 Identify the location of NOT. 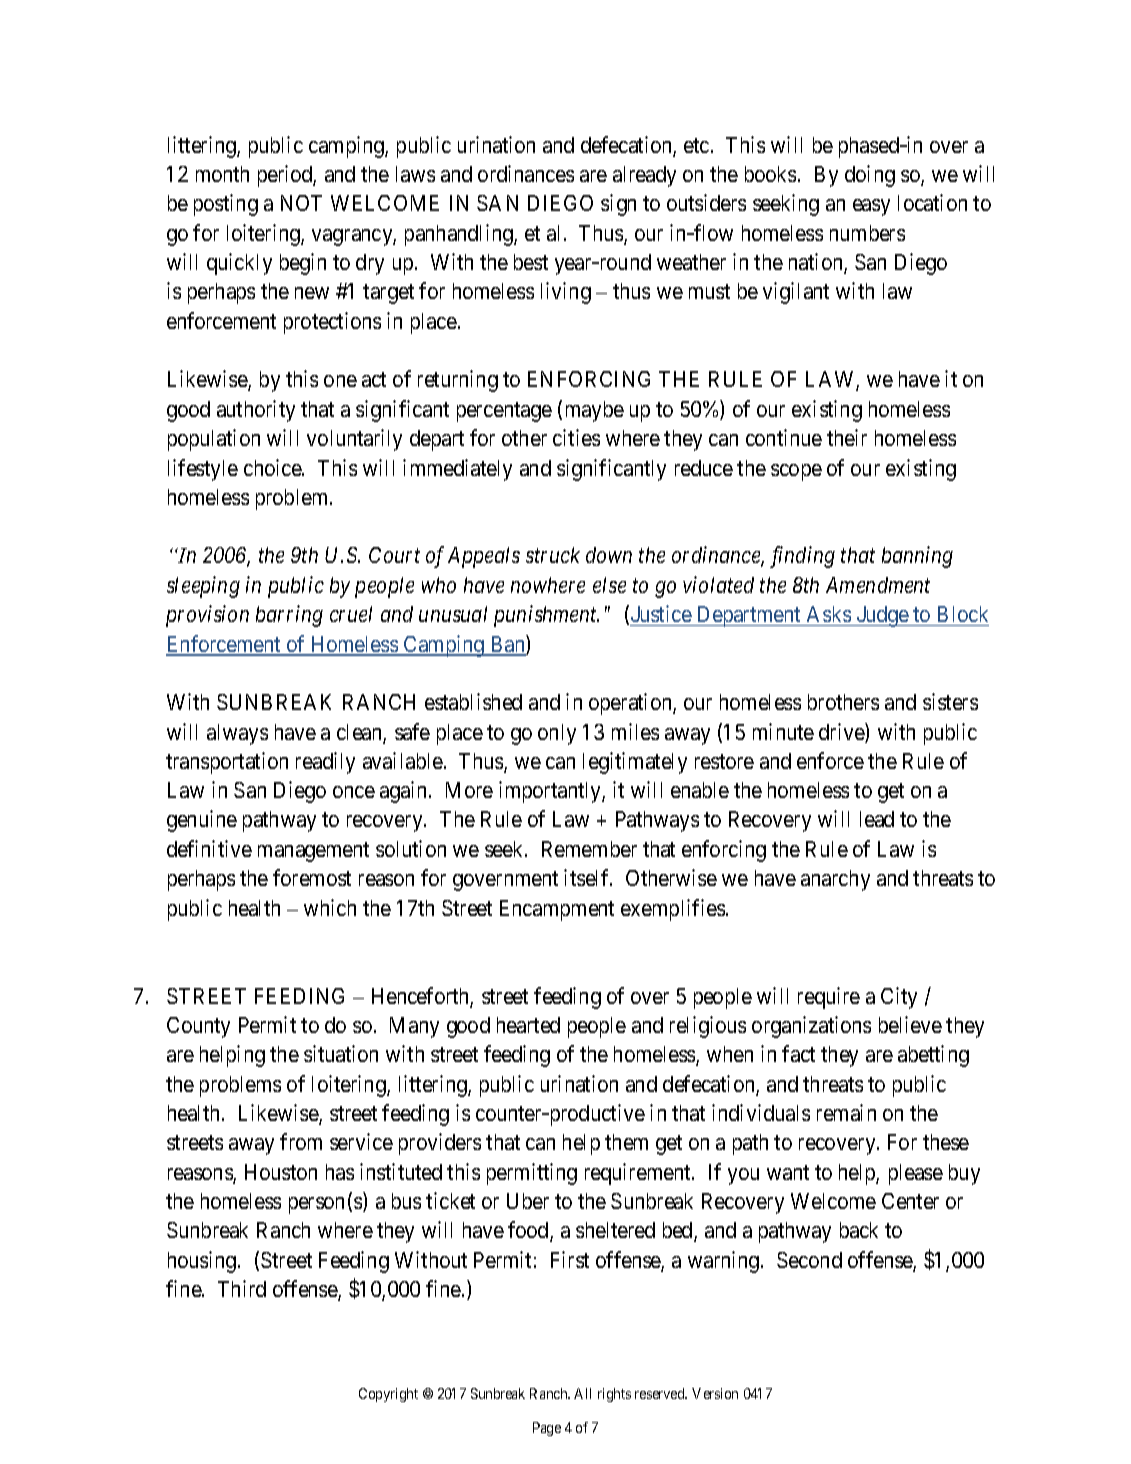
(301, 203).
